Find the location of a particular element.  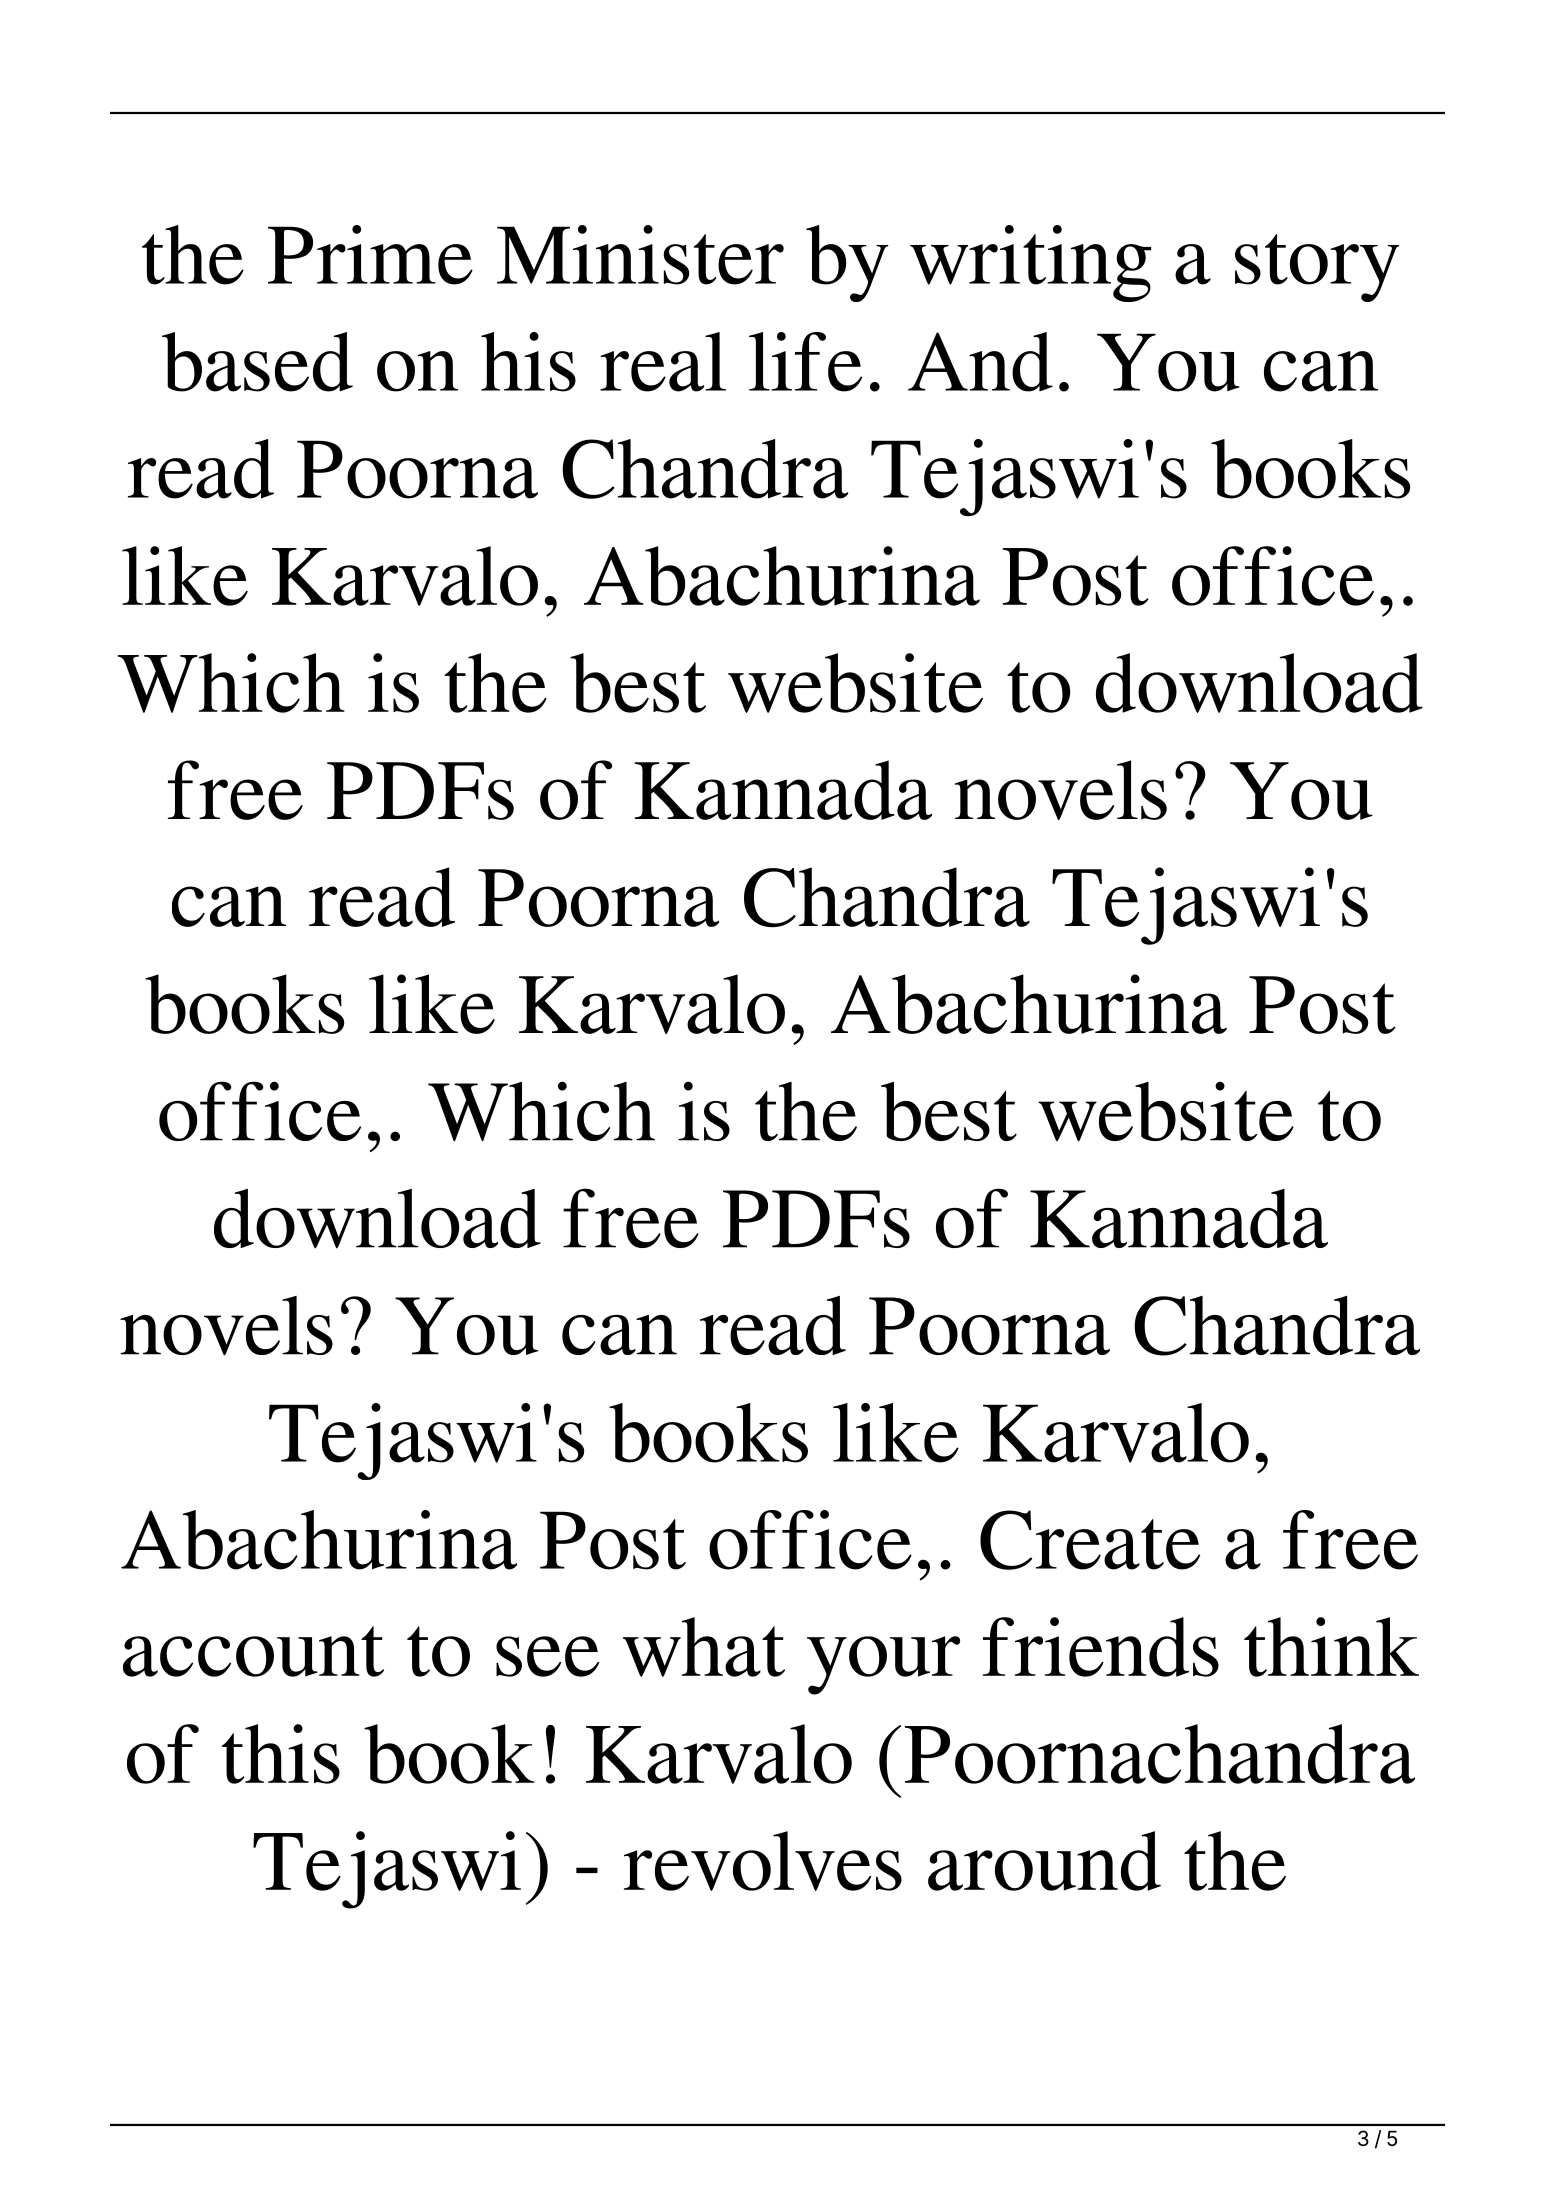

friends is located at coordinates (1101, 1647).
